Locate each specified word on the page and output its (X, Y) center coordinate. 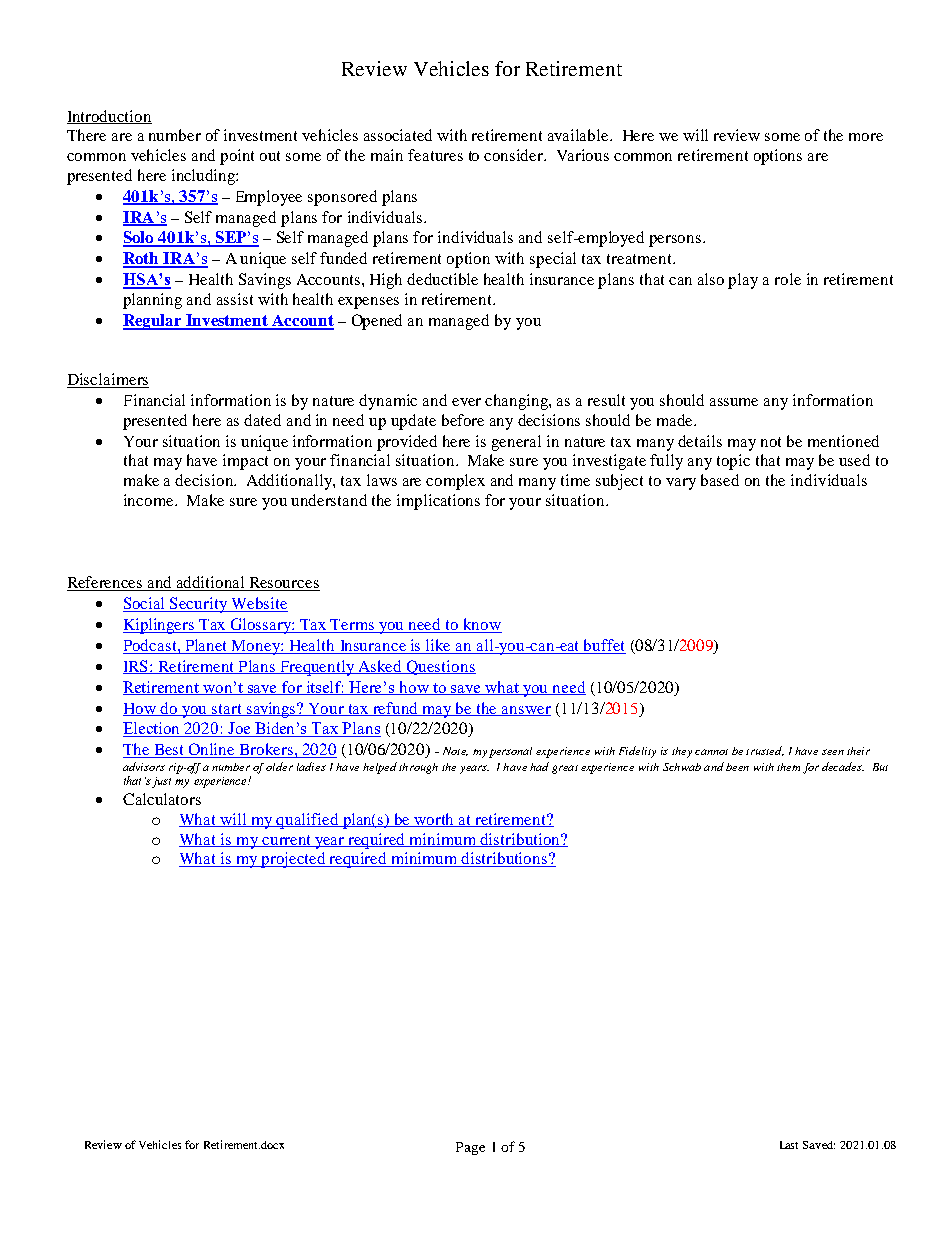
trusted (765, 751)
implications (438, 502)
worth (435, 820)
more (866, 137)
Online (212, 750)
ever (466, 402)
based (720, 480)
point (237, 157)
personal (510, 752)
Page (470, 1148)
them (788, 767)
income (150, 500)
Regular (154, 322)
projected (294, 860)
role (788, 279)
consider (515, 155)
